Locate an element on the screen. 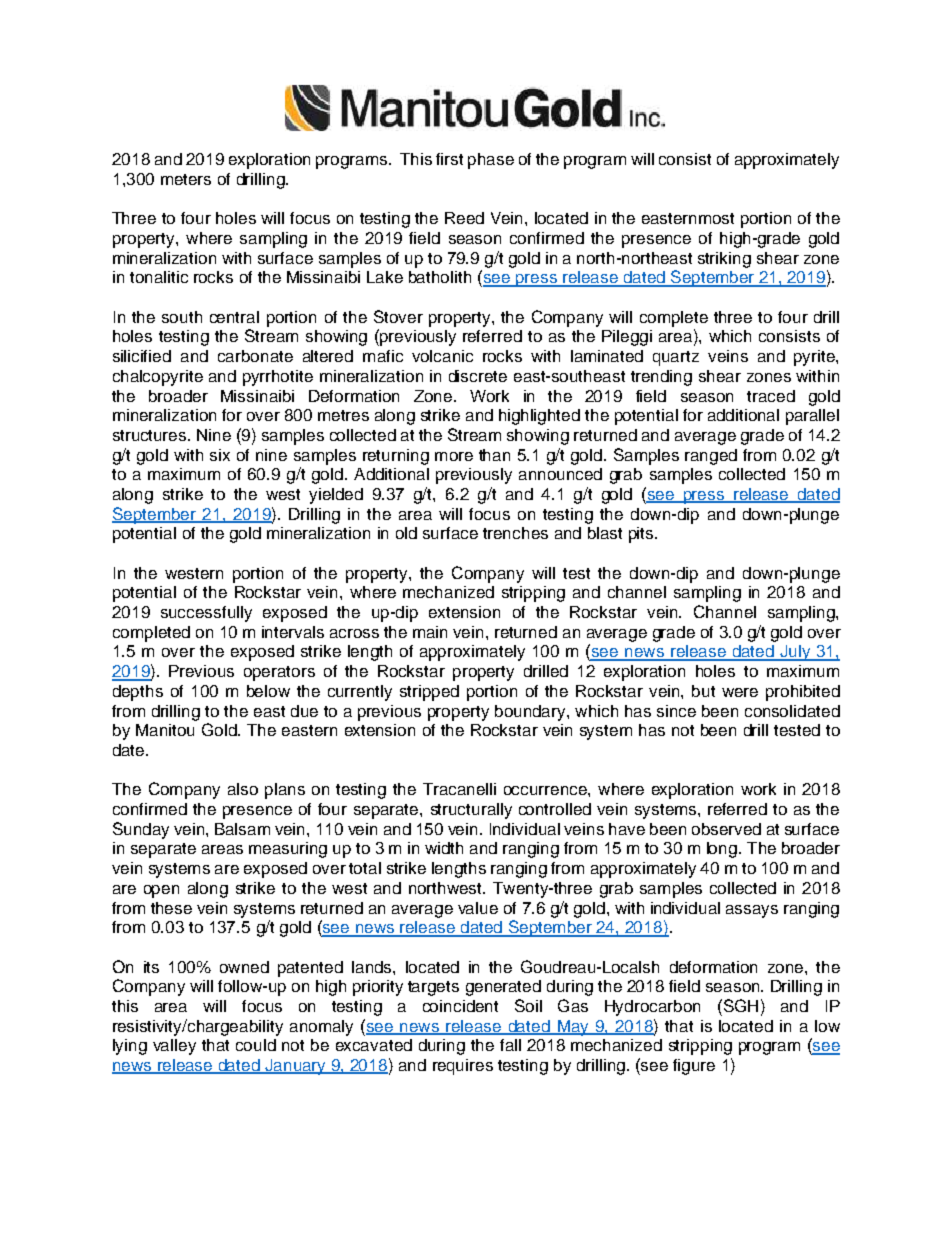 This screenshot has width=952, height=1233. width is located at coordinates (444, 848).
